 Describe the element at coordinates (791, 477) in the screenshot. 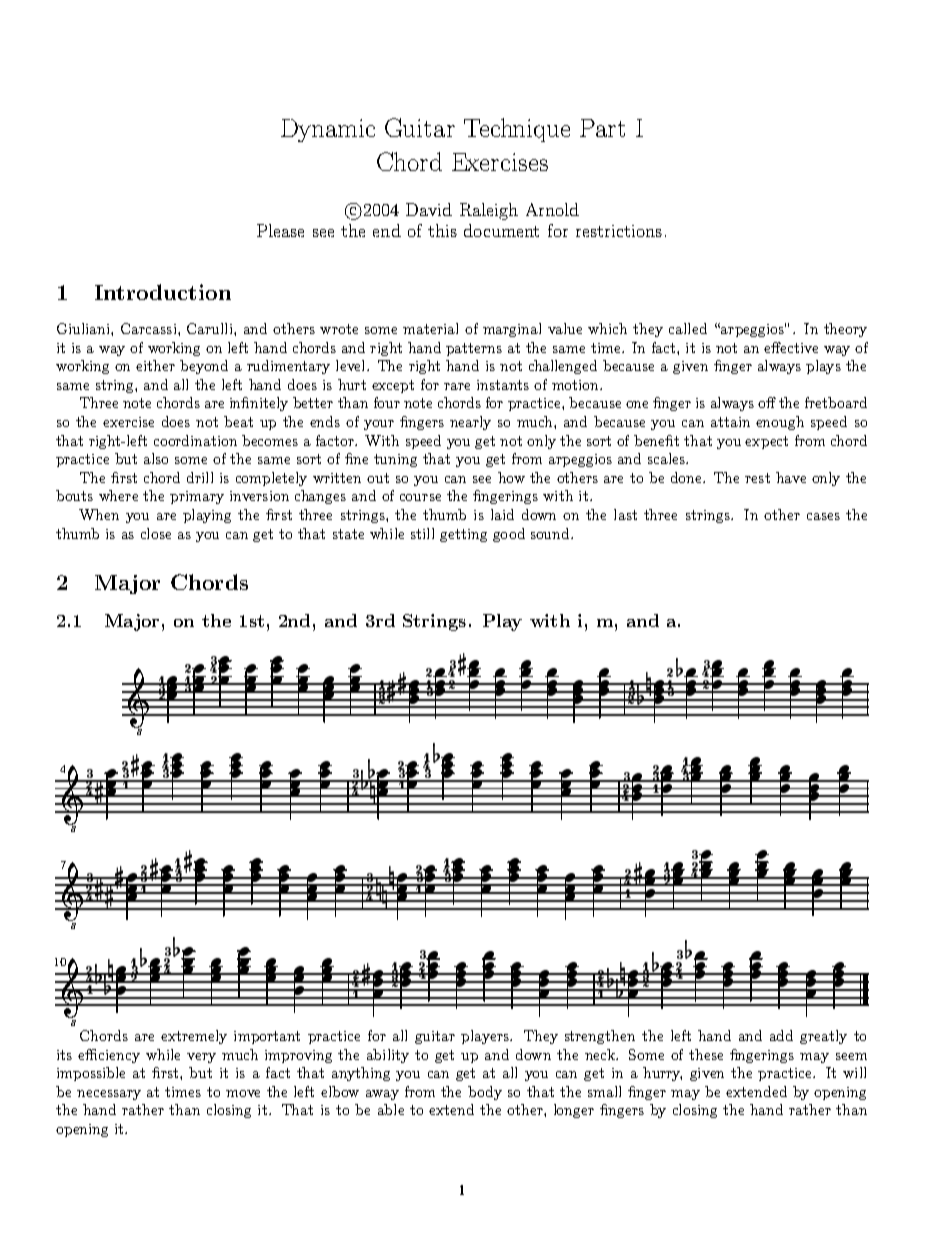

I see `have` at that location.
